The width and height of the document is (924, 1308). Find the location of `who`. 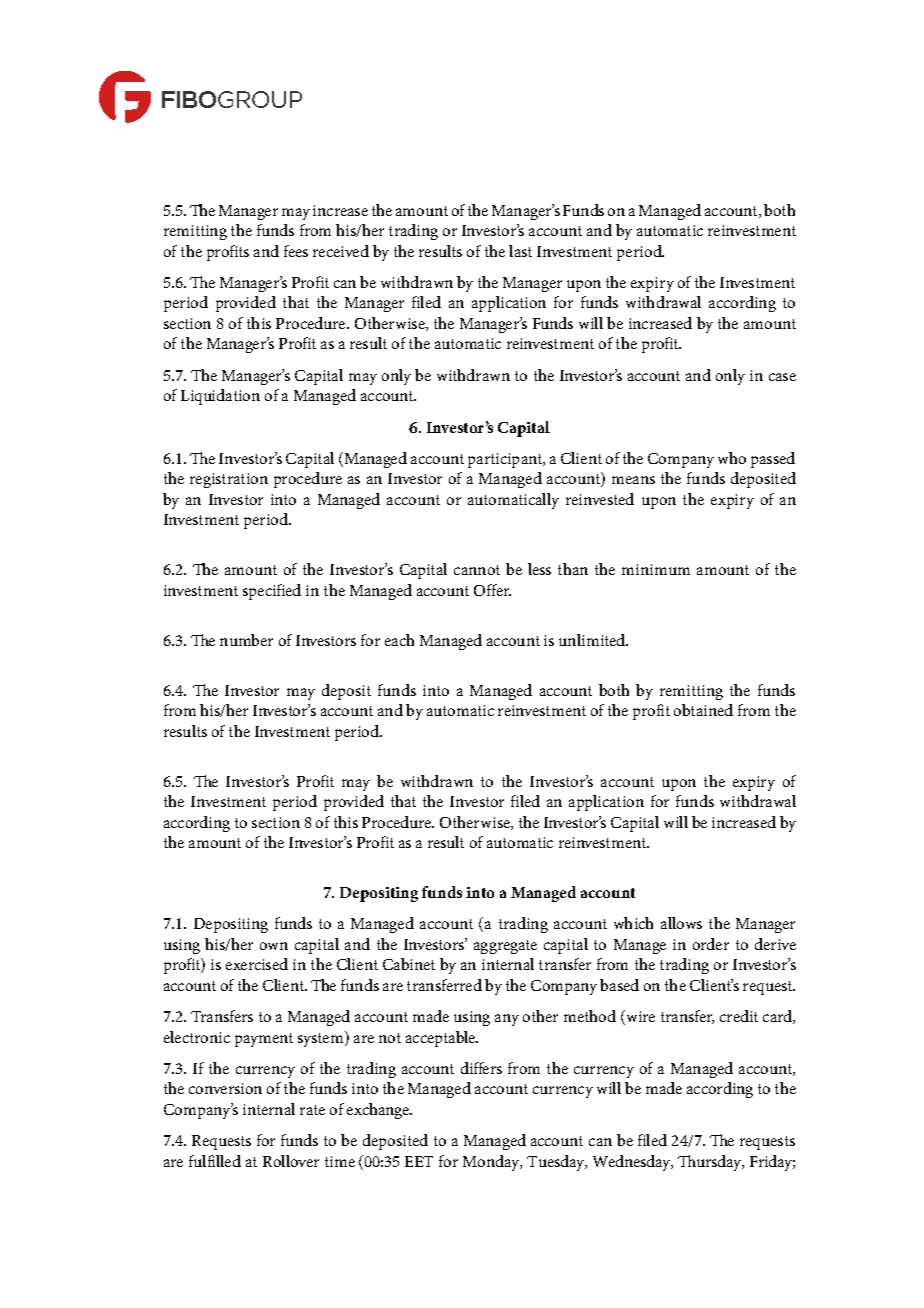

who is located at coordinates (732, 458).
